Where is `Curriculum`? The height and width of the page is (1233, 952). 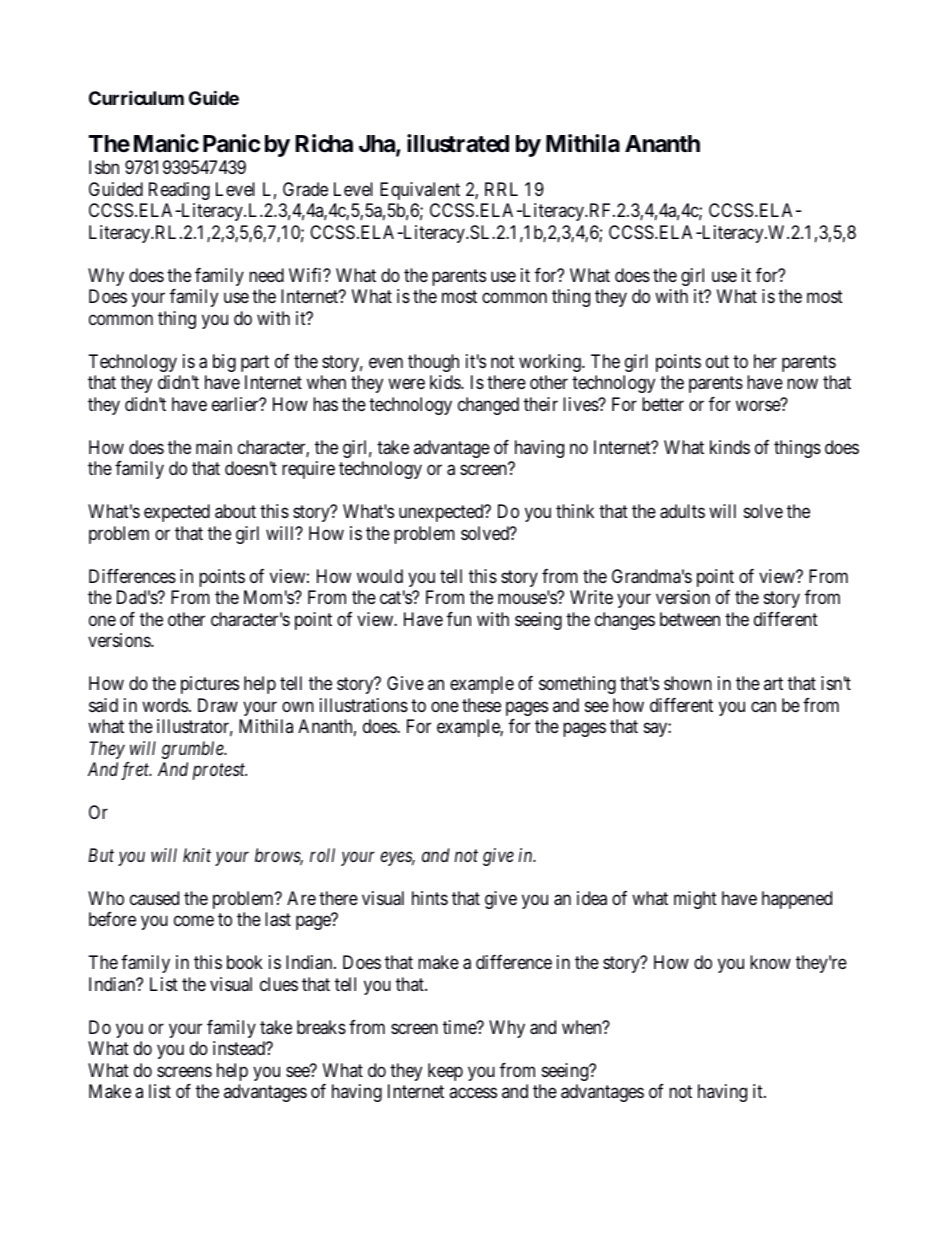 Curriculum is located at coordinates (136, 97).
